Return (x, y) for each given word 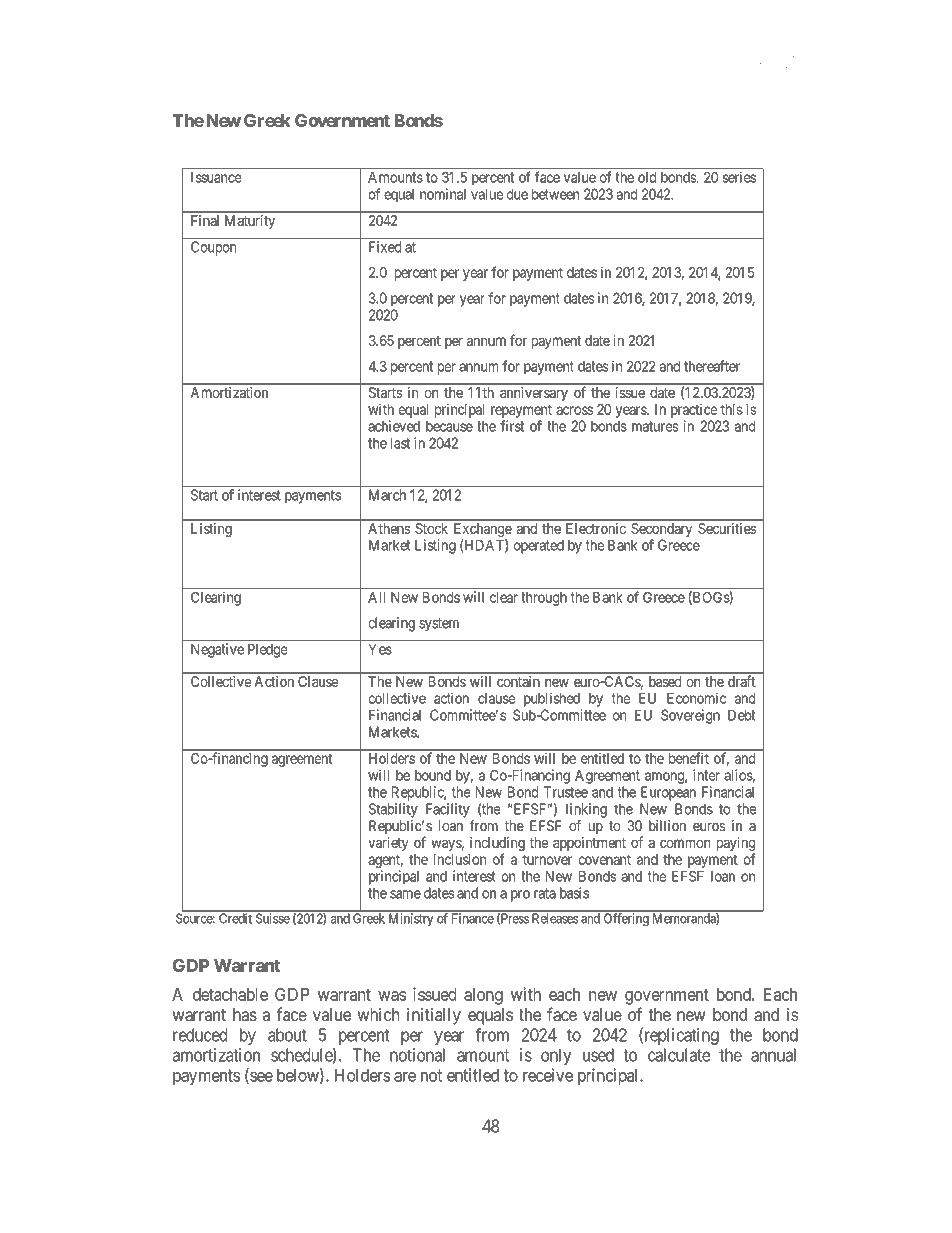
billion (667, 825)
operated (539, 547)
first (512, 426)
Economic (696, 698)
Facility (448, 810)
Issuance (216, 177)
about (287, 1035)
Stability (393, 810)
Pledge (267, 651)
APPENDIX (753, 62)
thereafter (712, 366)
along (483, 996)
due (517, 194)
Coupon (213, 248)
